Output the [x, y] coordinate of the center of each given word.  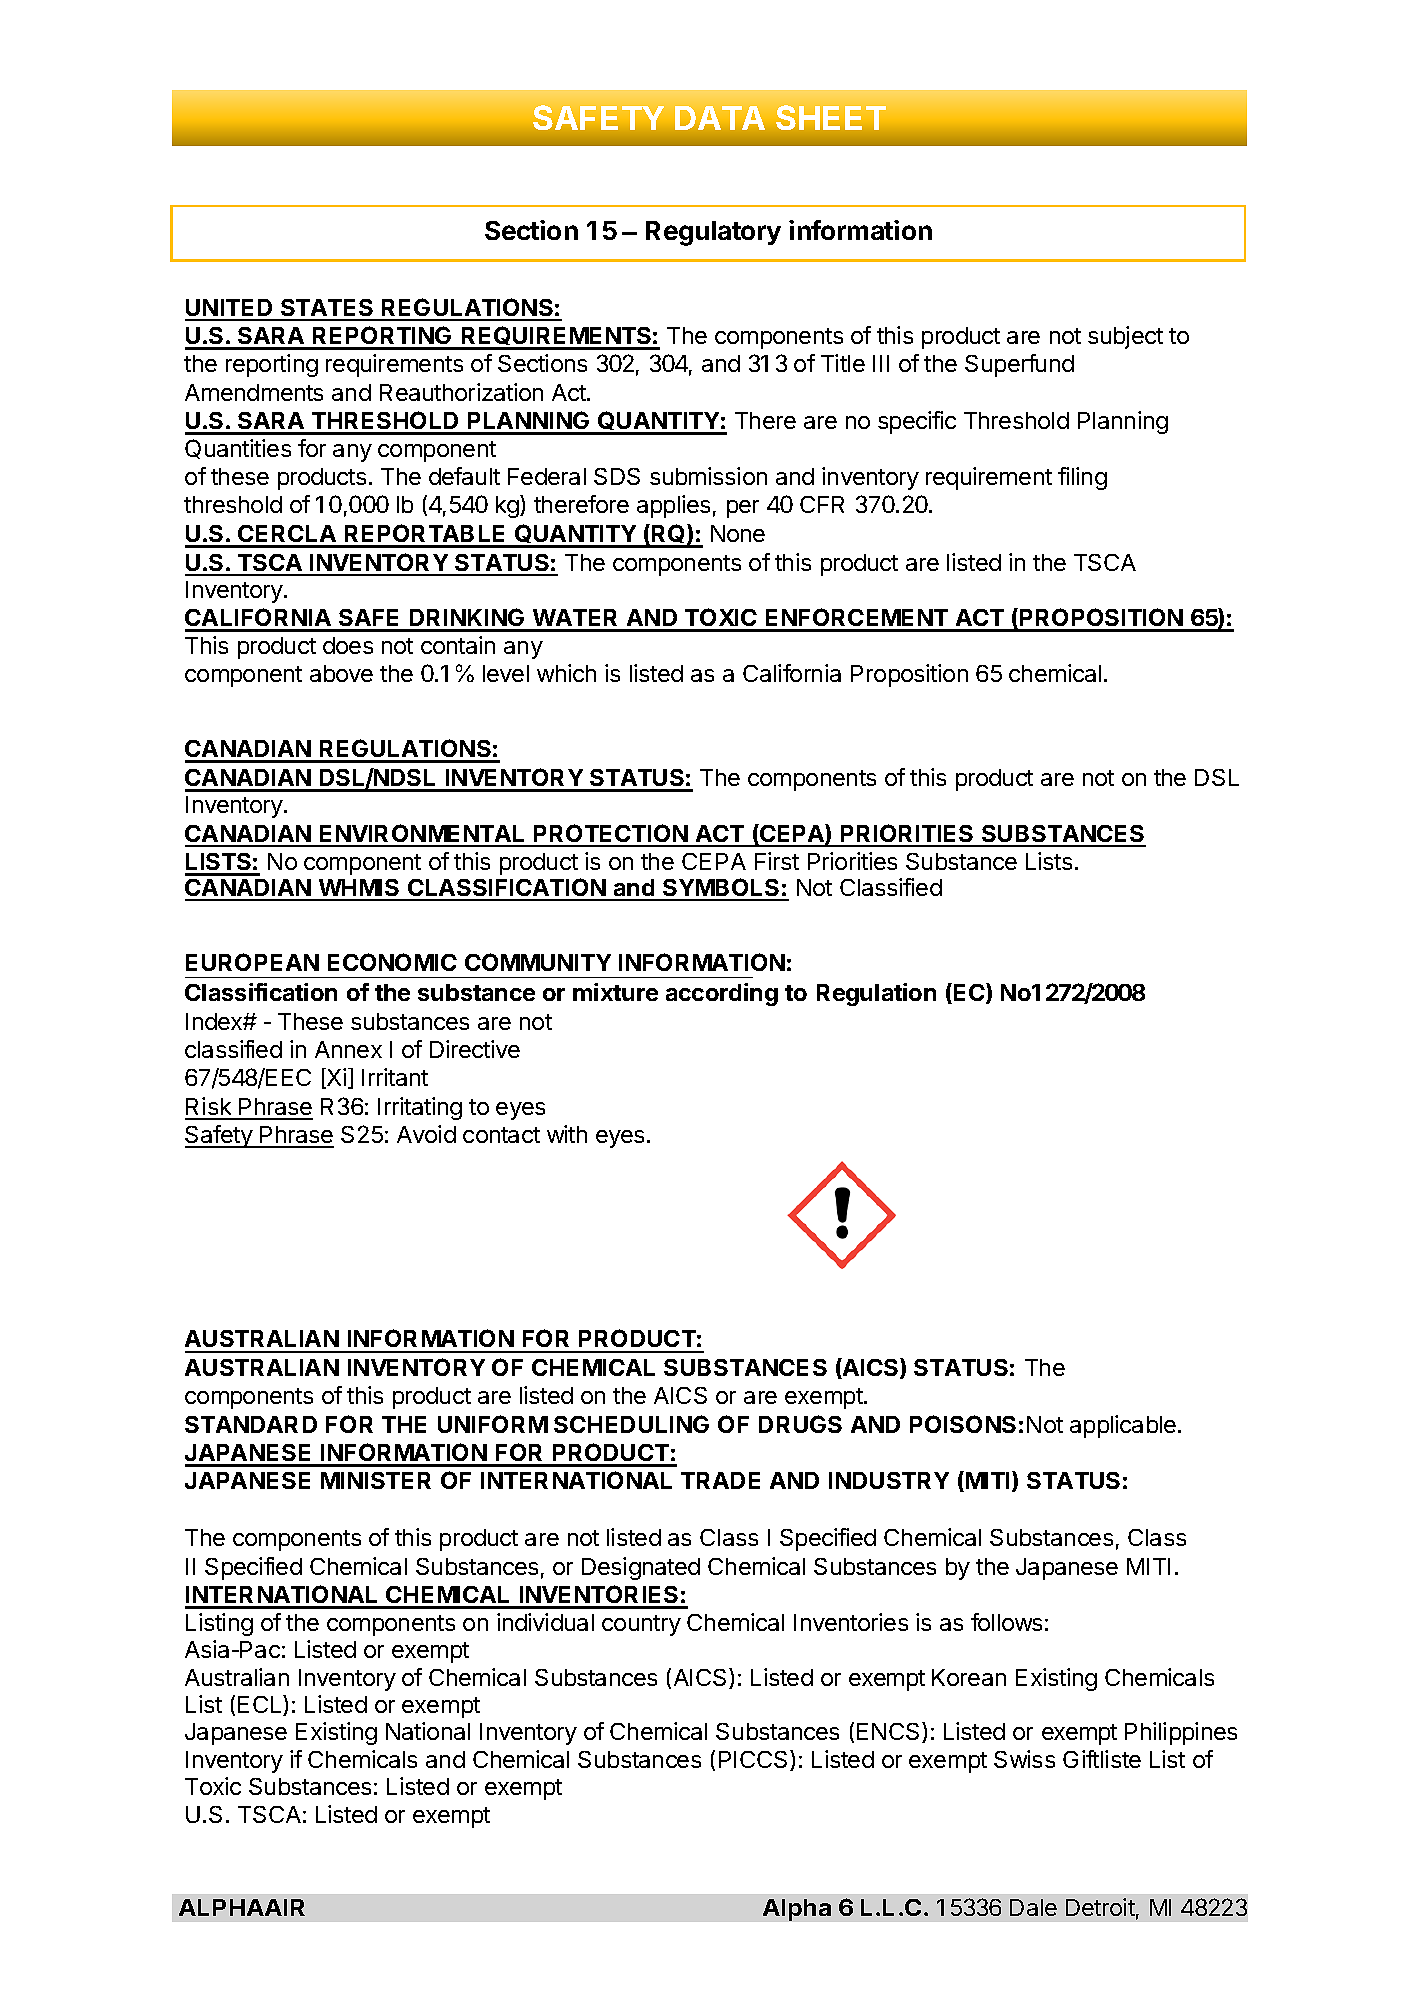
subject [1125, 337]
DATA [720, 118]
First [777, 861]
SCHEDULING [631, 1424]
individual [545, 1622]
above [341, 673]
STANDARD [251, 1424]
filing [1082, 478]
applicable [1123, 1426]
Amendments [254, 392]
